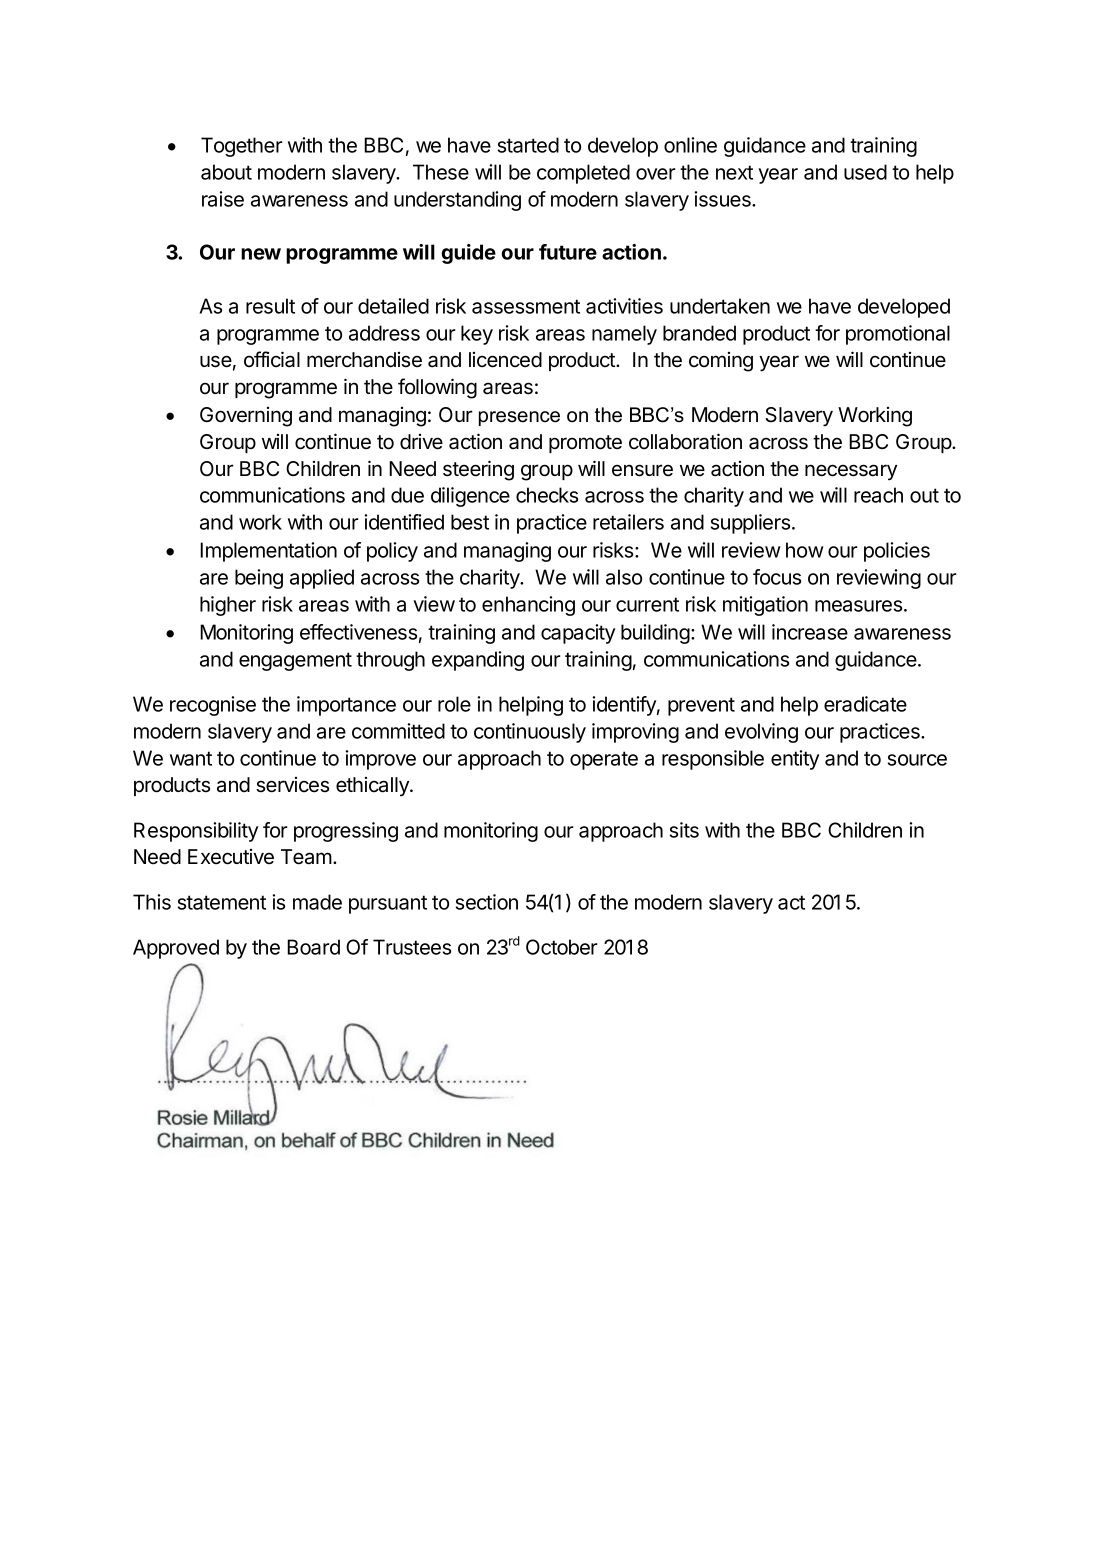 The width and height of the screenshot is (1097, 1552). What do you see at coordinates (222, 902) in the screenshot?
I see `statement` at bounding box center [222, 902].
